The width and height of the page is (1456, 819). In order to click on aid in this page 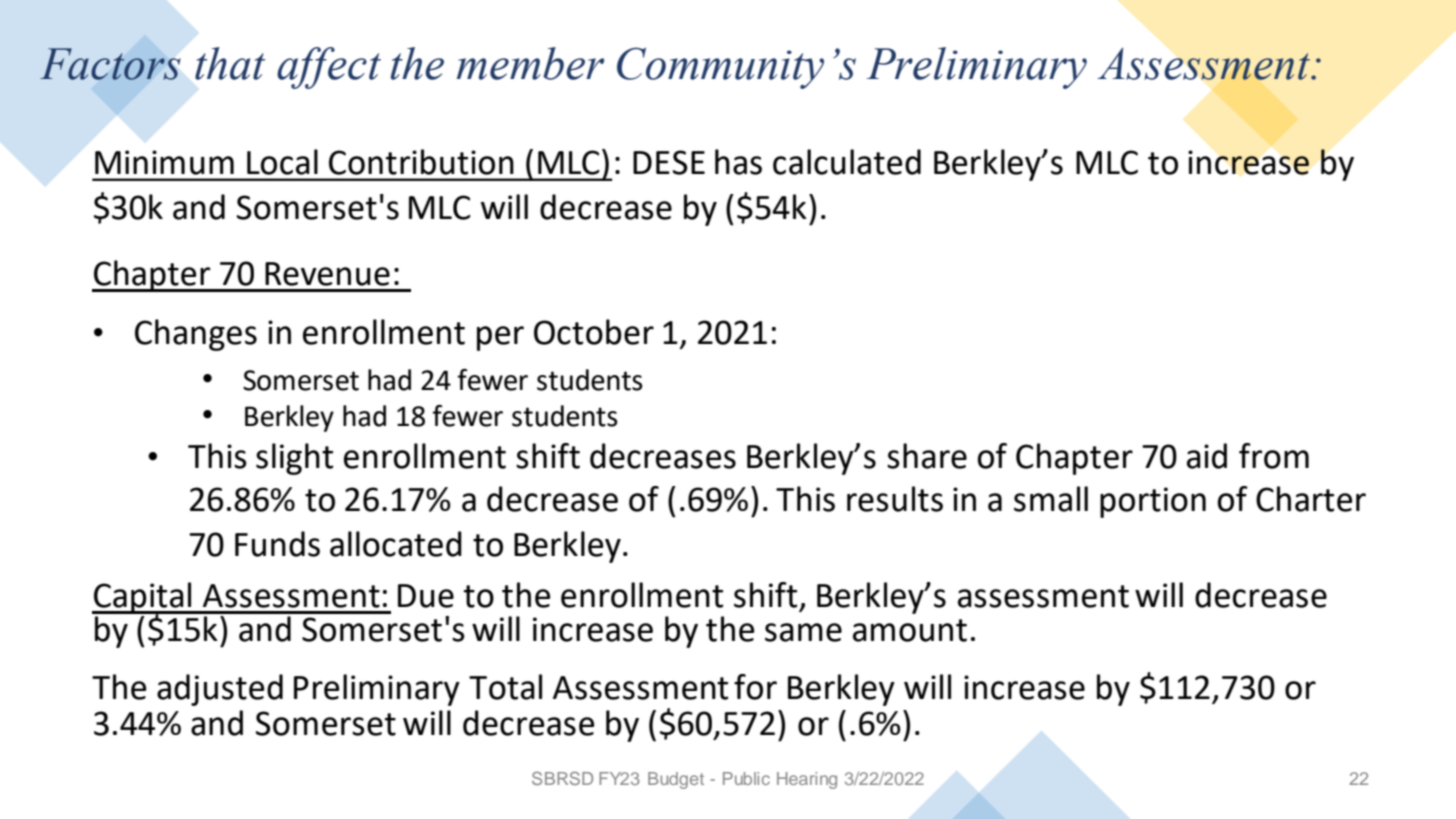, I will do `click(1207, 456)`.
